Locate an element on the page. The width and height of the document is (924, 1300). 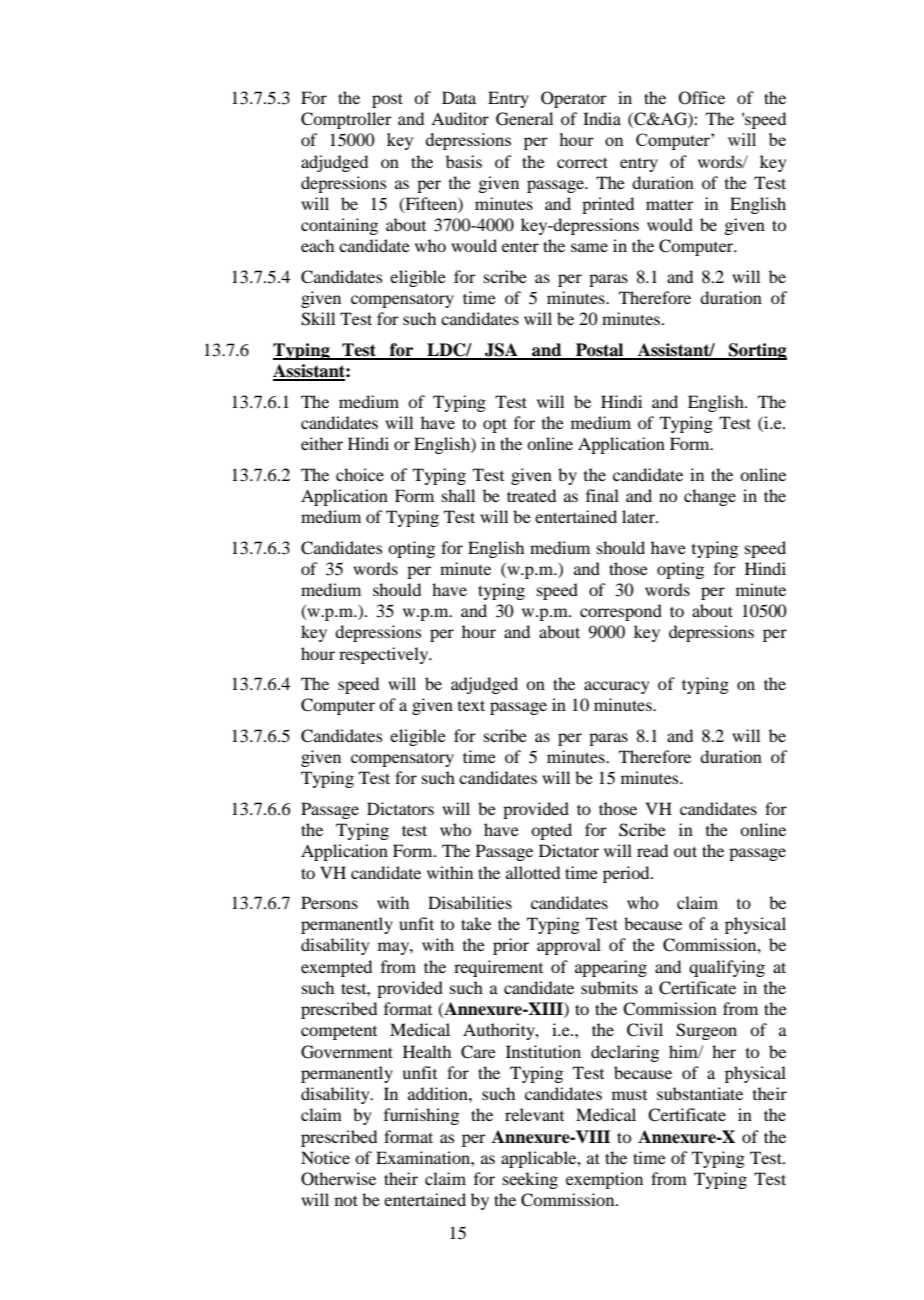
Comptroller is located at coordinates (346, 120).
